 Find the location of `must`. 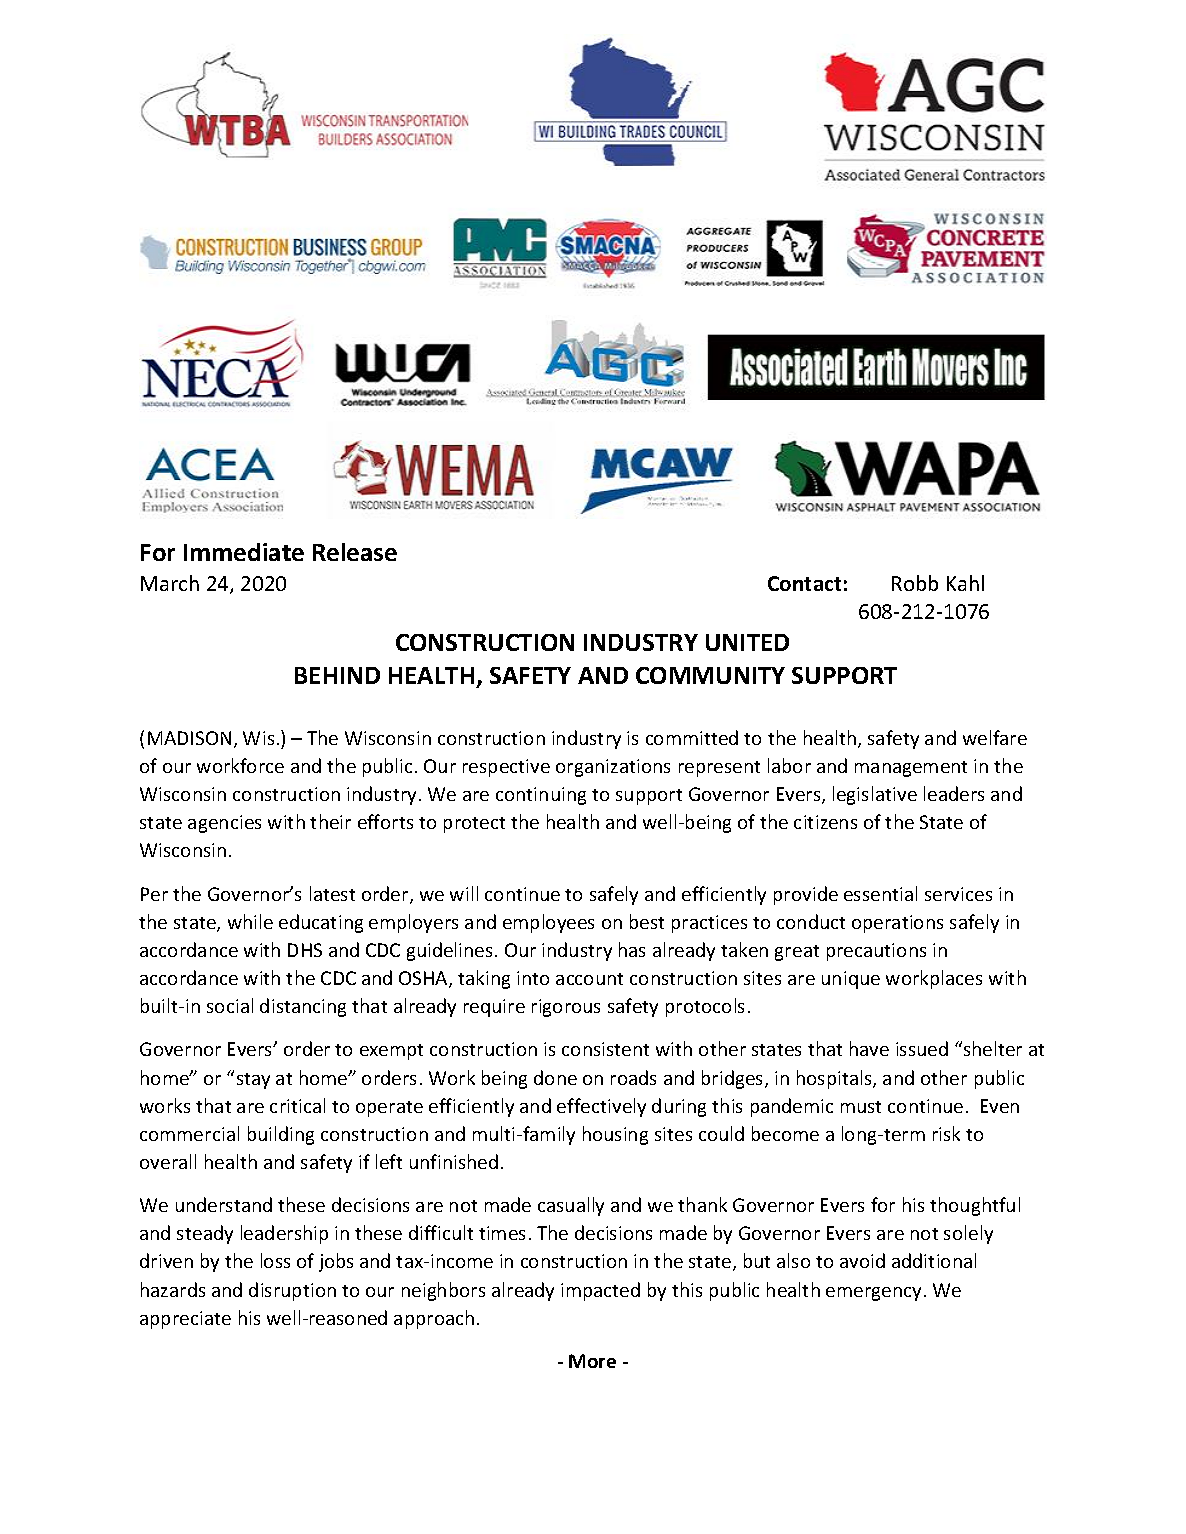

must is located at coordinates (861, 1107).
